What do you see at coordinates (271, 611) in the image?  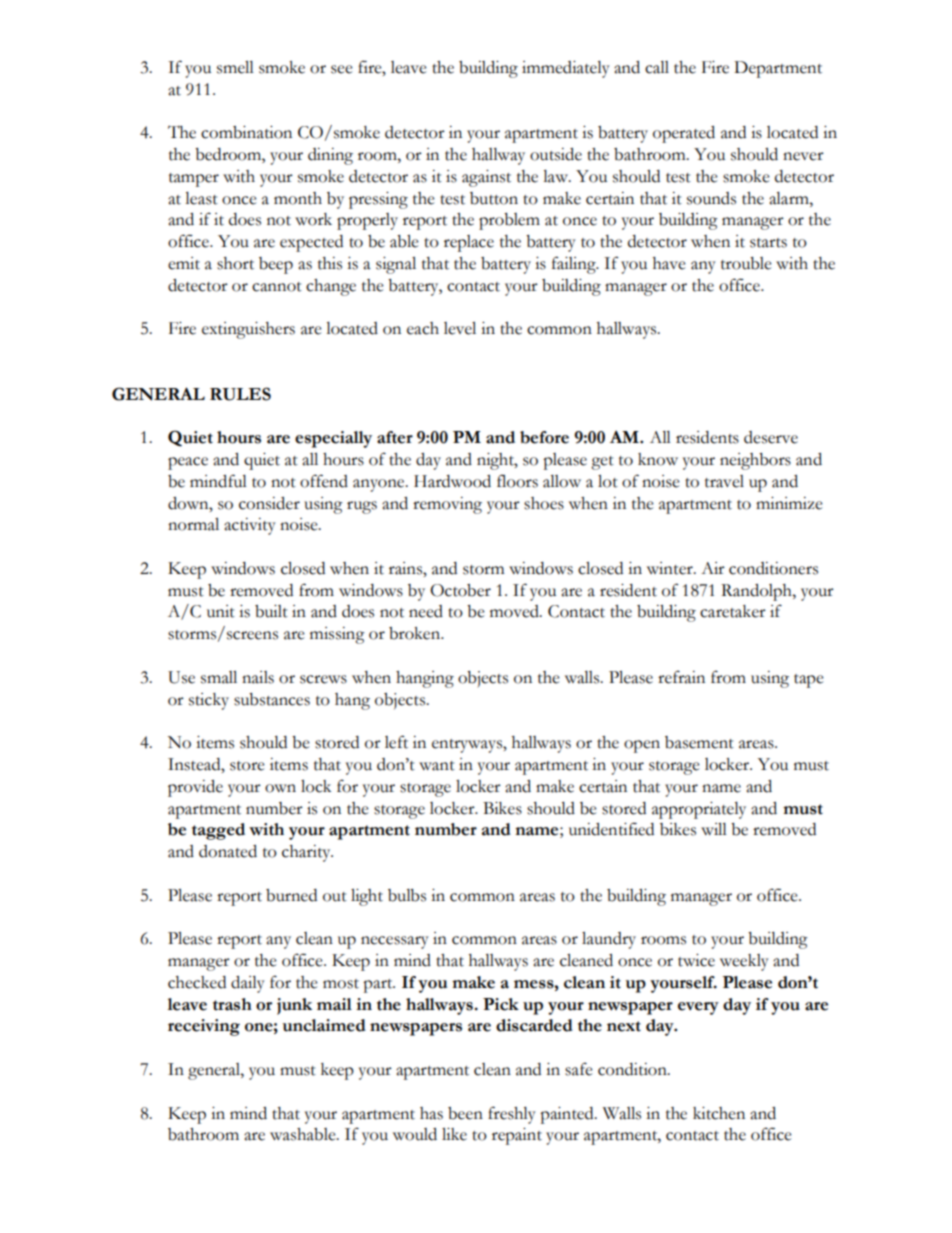 I see `built` at bounding box center [271, 611].
